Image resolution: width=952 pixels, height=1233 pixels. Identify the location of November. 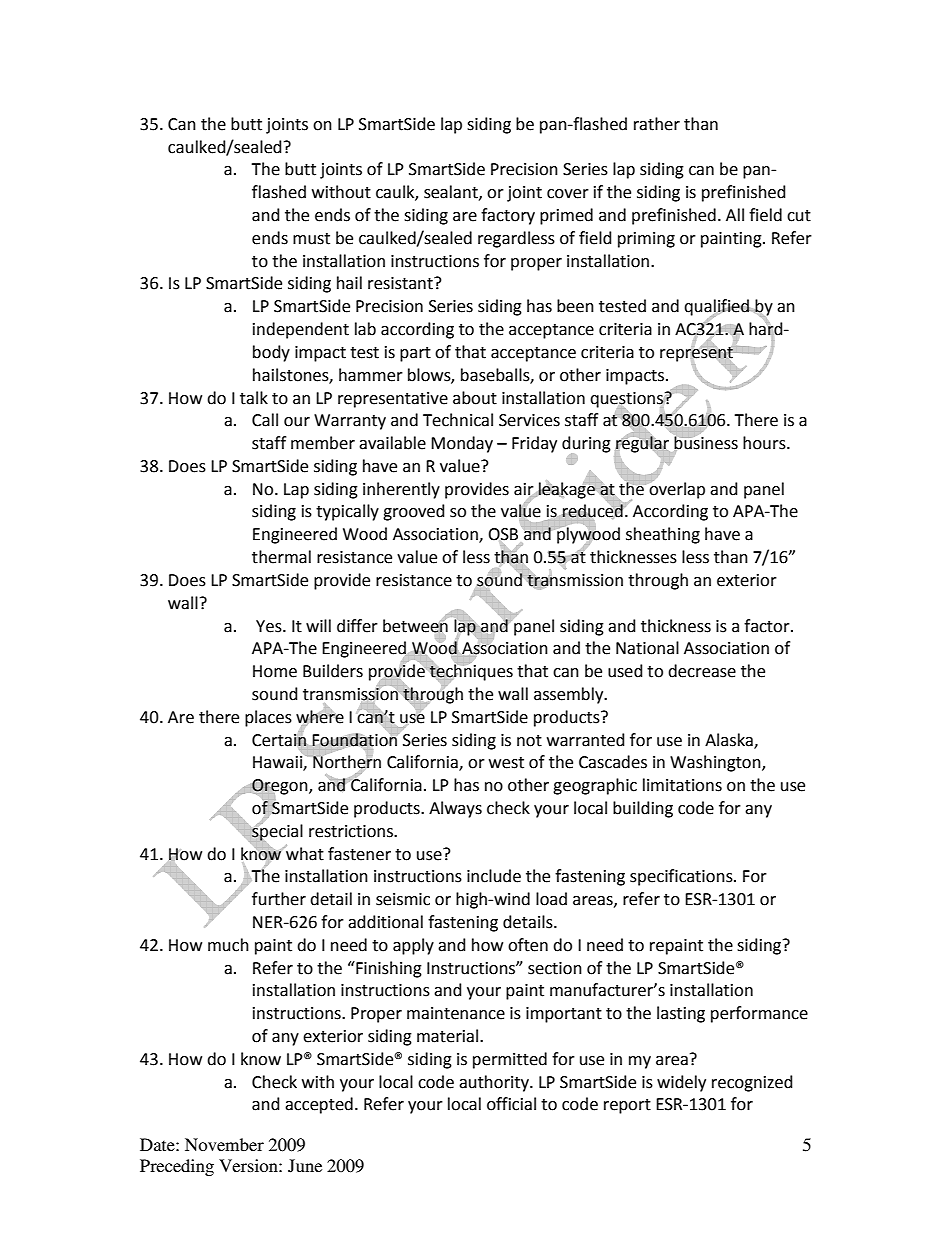
(224, 1144).
